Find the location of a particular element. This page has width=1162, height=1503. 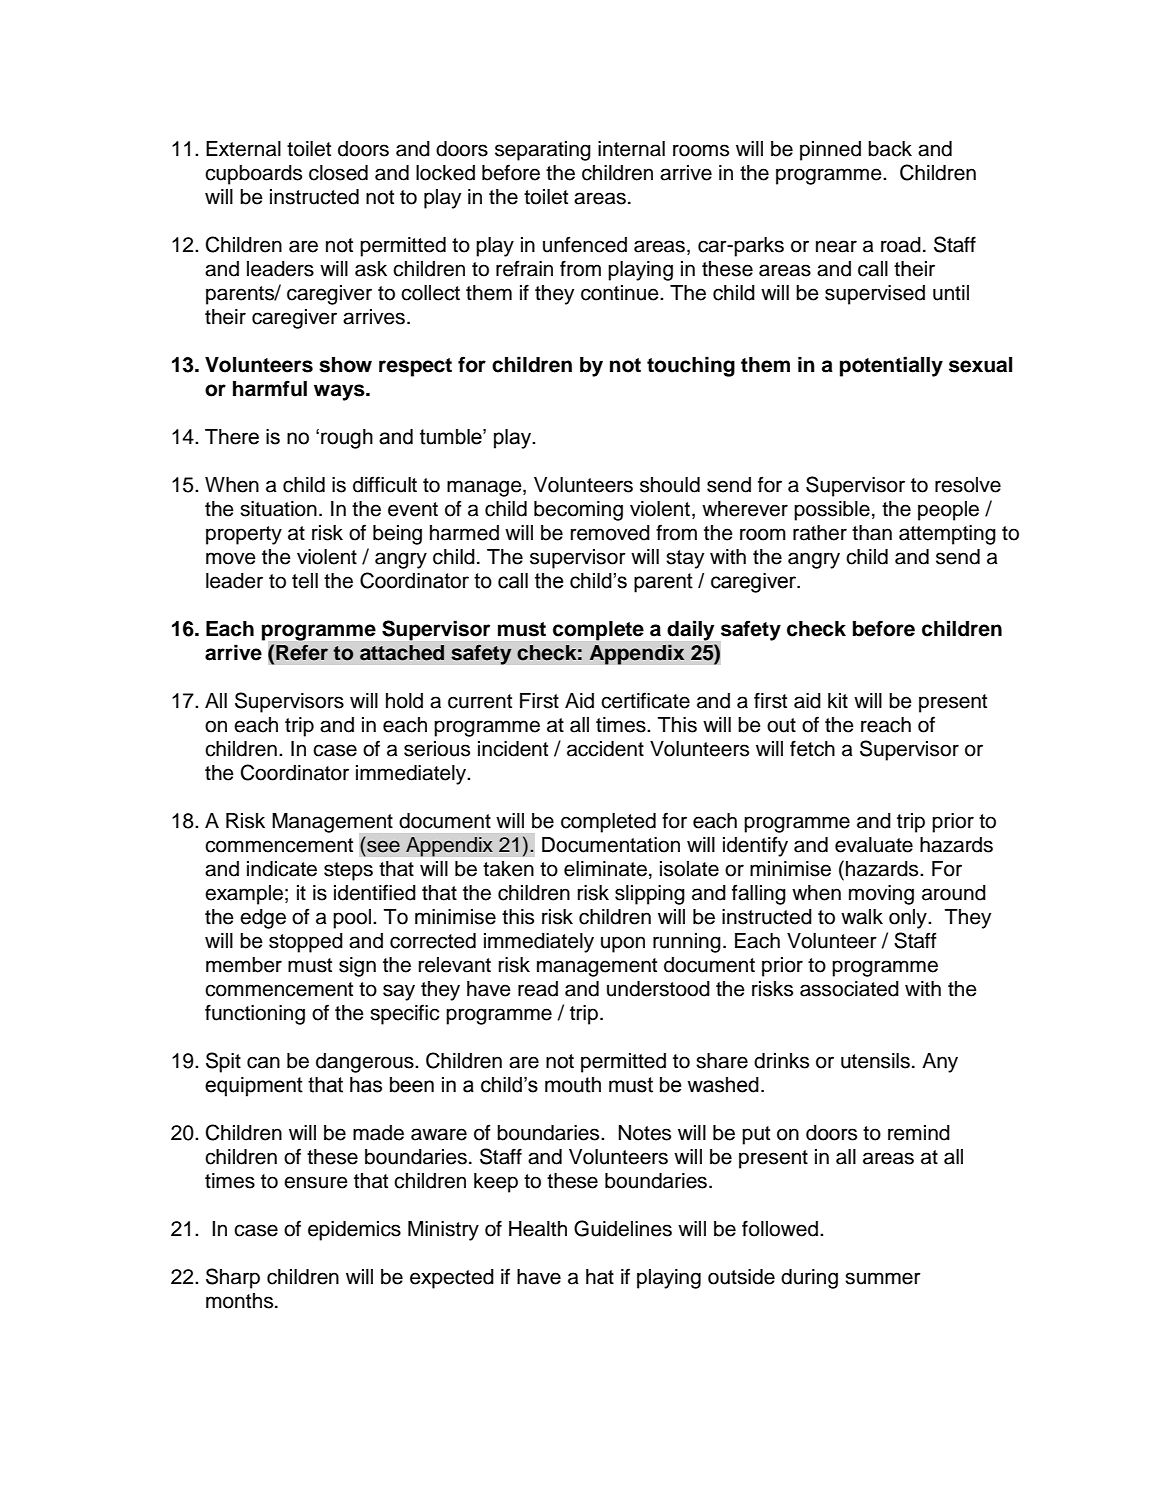

closed is located at coordinates (338, 173).
